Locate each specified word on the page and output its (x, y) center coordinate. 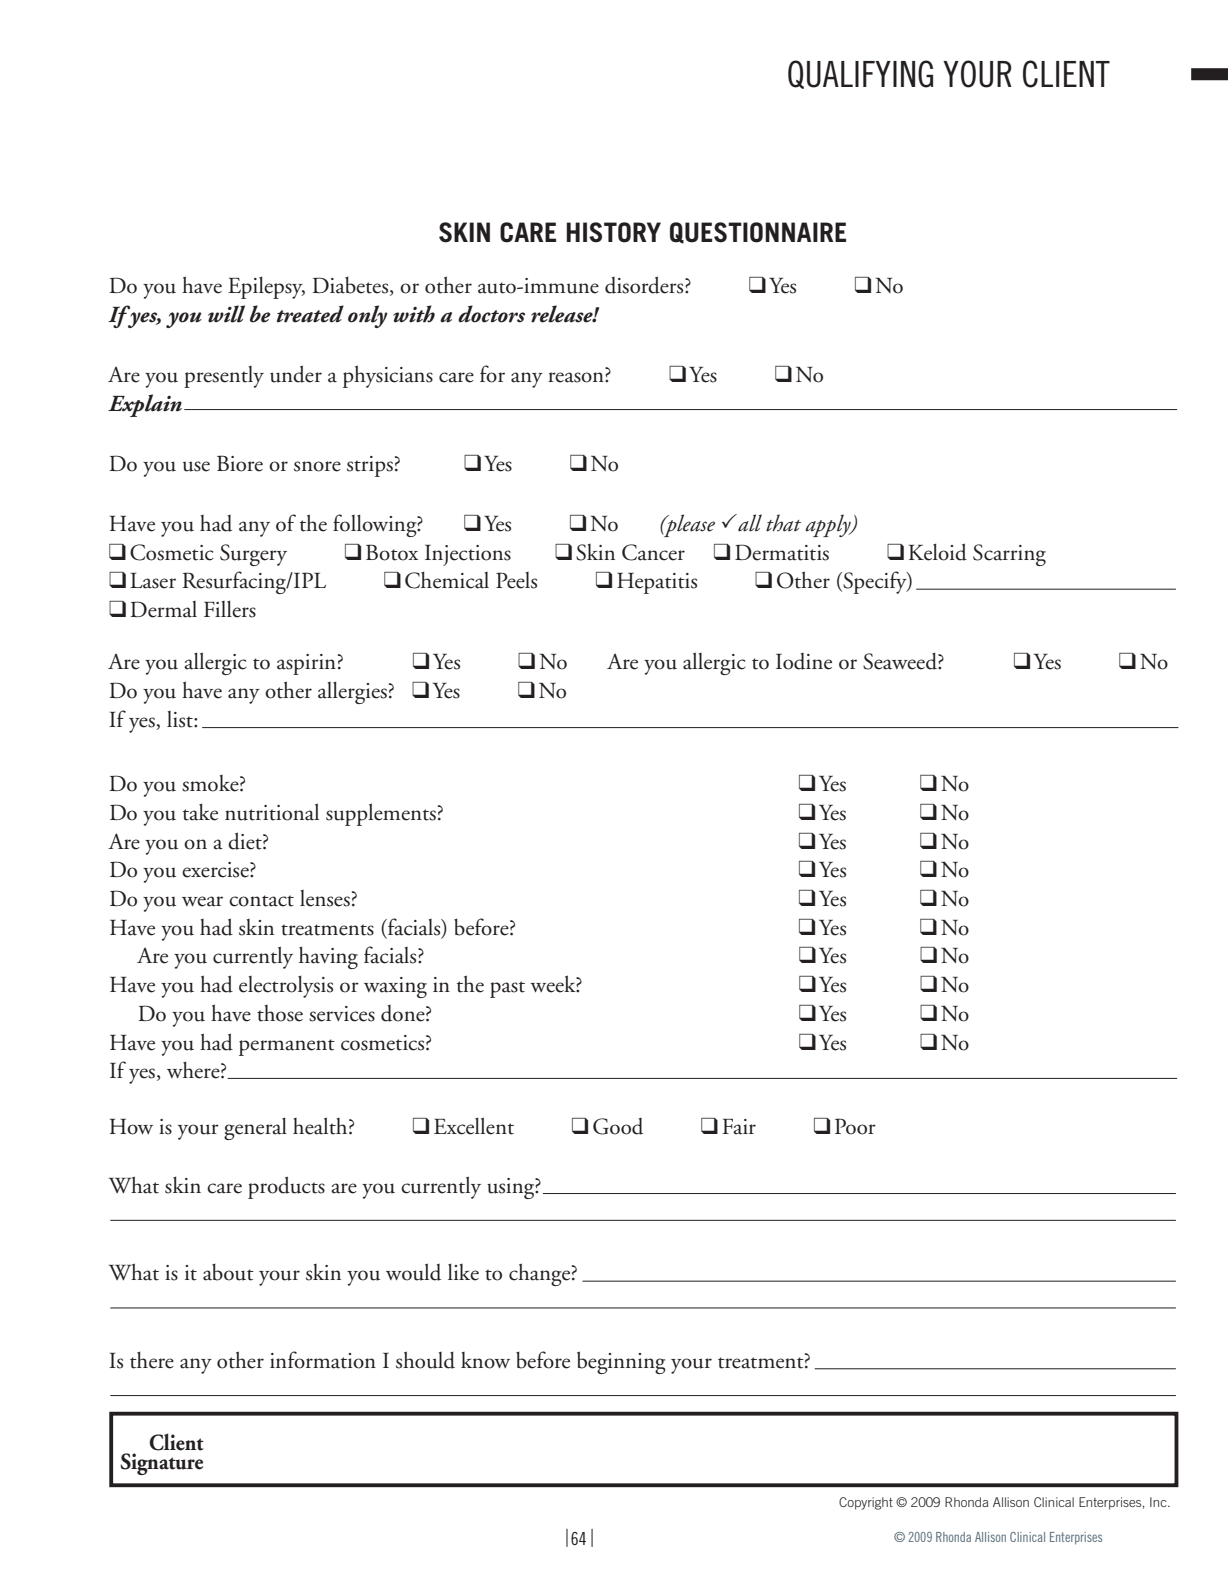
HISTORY (613, 232)
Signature (161, 1464)
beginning (621, 1362)
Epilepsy (266, 287)
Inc (1159, 1502)
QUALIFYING (860, 74)
